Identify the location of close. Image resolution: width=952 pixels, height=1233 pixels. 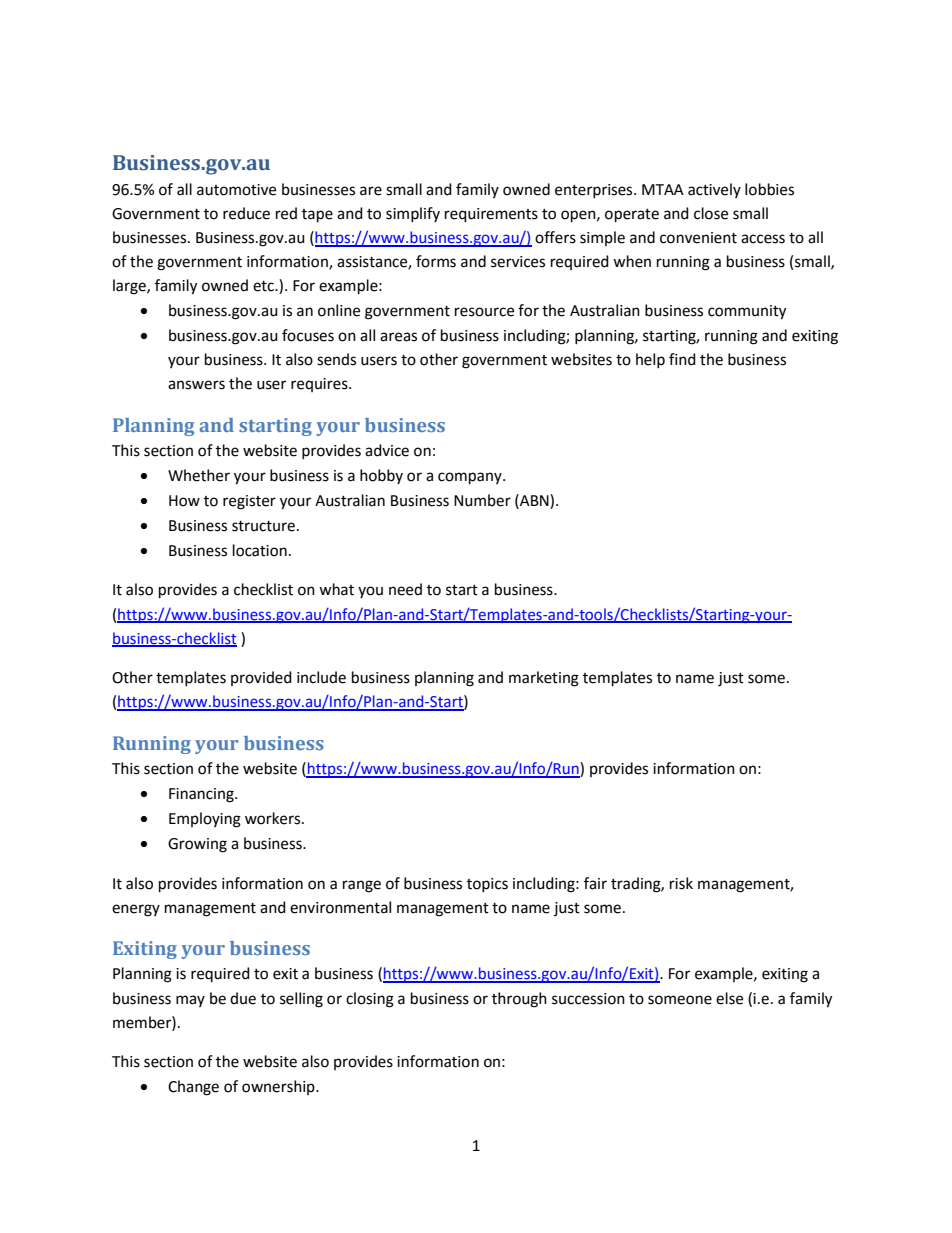
(711, 213).
